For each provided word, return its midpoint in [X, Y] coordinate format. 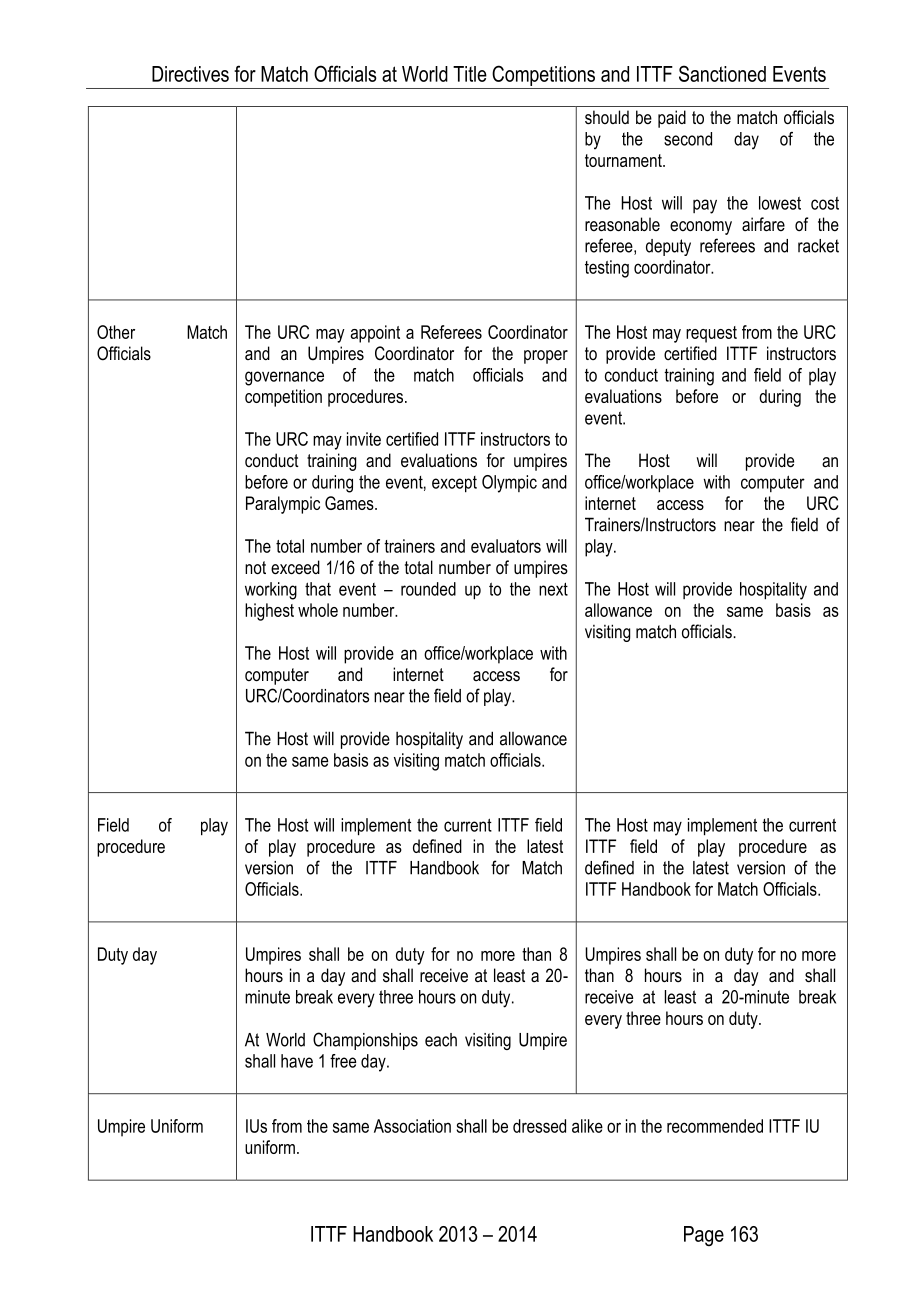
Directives [190, 74]
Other [116, 332]
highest [269, 612]
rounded [428, 589]
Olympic [509, 484]
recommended [715, 1126]
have [297, 1061]
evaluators [506, 546]
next [553, 589]
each [441, 1040]
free [343, 1061]
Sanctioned [722, 73]
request [711, 334]
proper [546, 357]
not [255, 568]
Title [470, 74]
